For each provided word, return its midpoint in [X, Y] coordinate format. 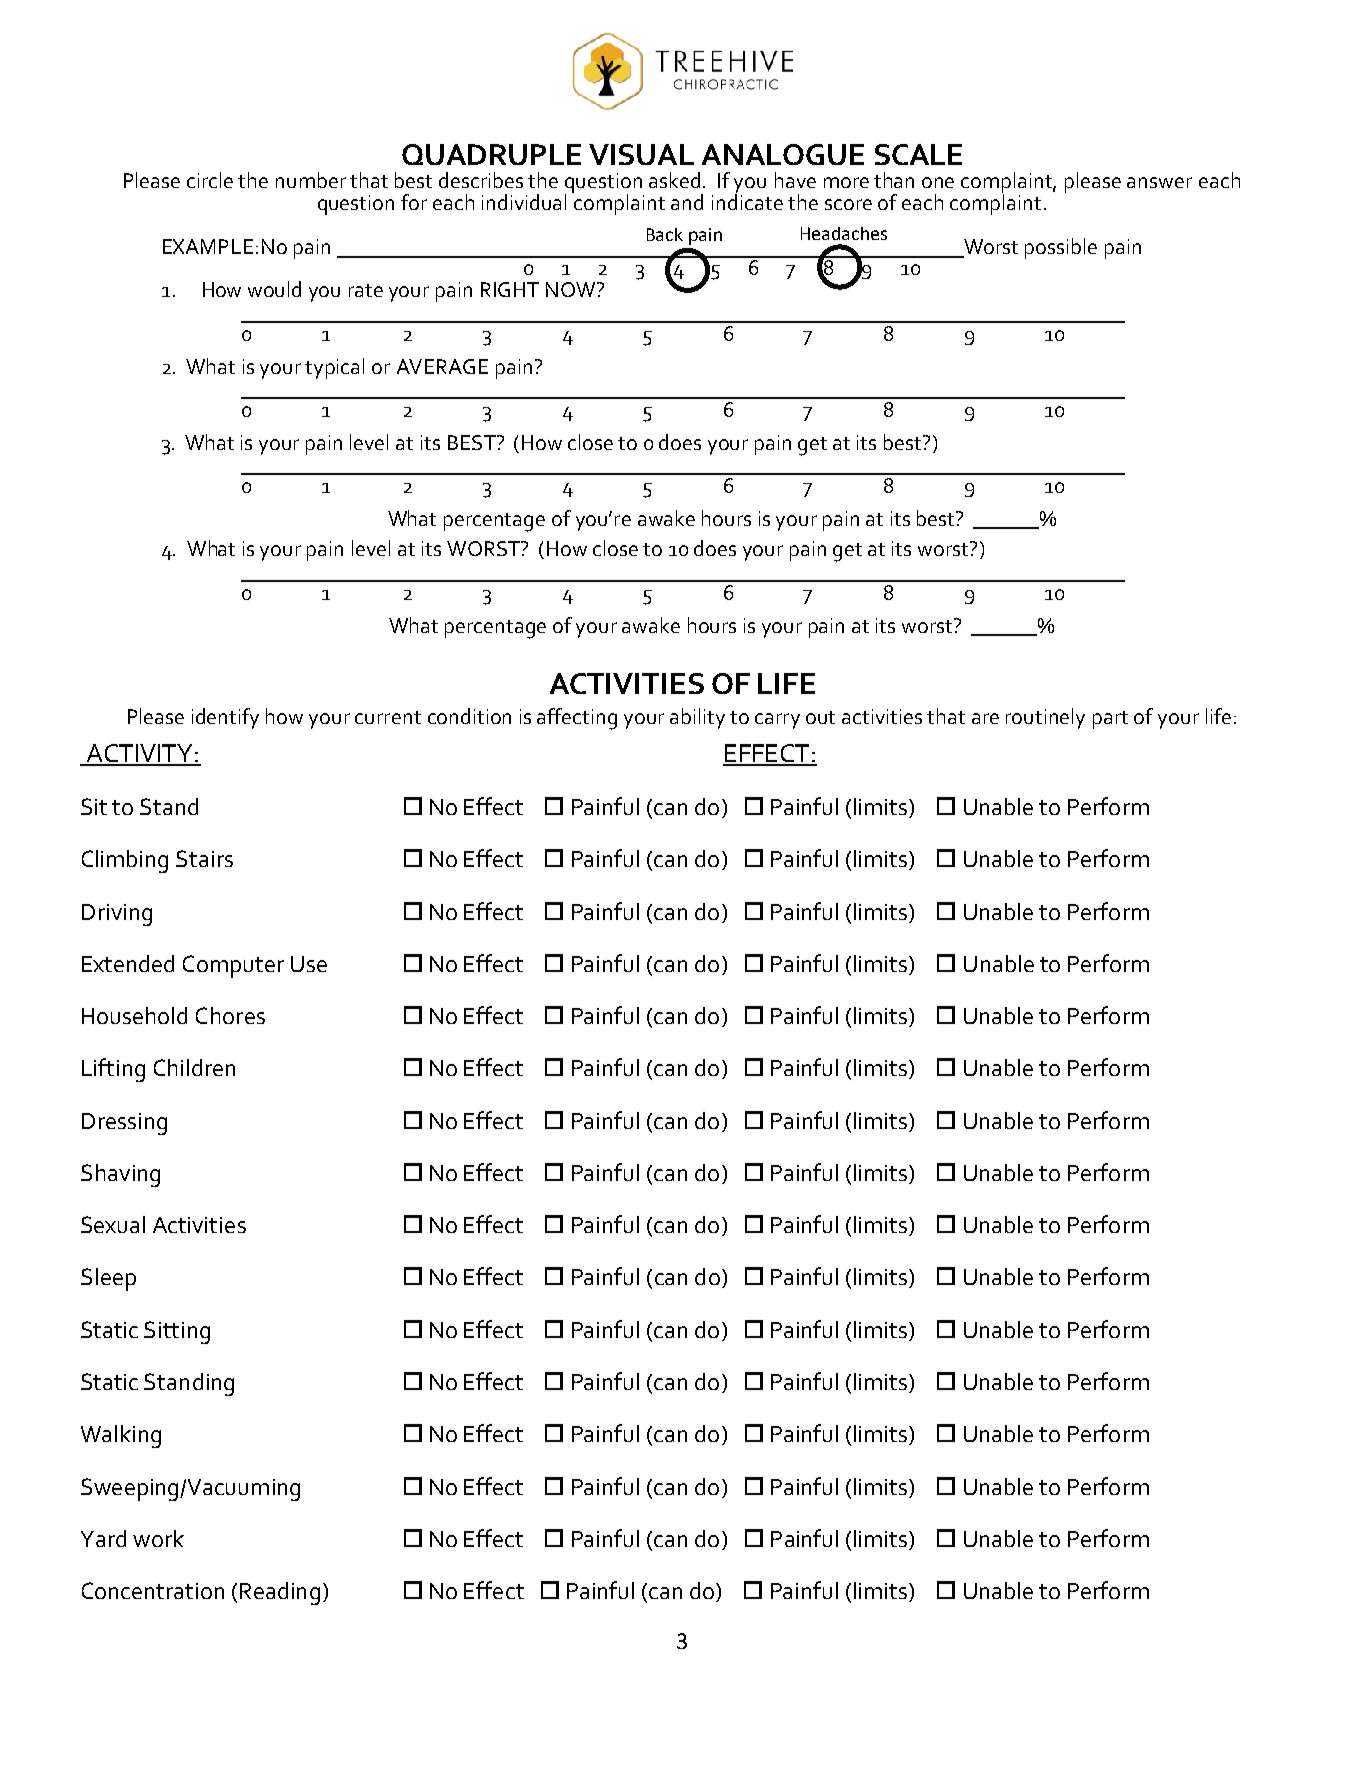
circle [210, 180]
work [158, 1538]
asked [674, 180]
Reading [280, 1593]
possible [1061, 248]
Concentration [153, 1590]
